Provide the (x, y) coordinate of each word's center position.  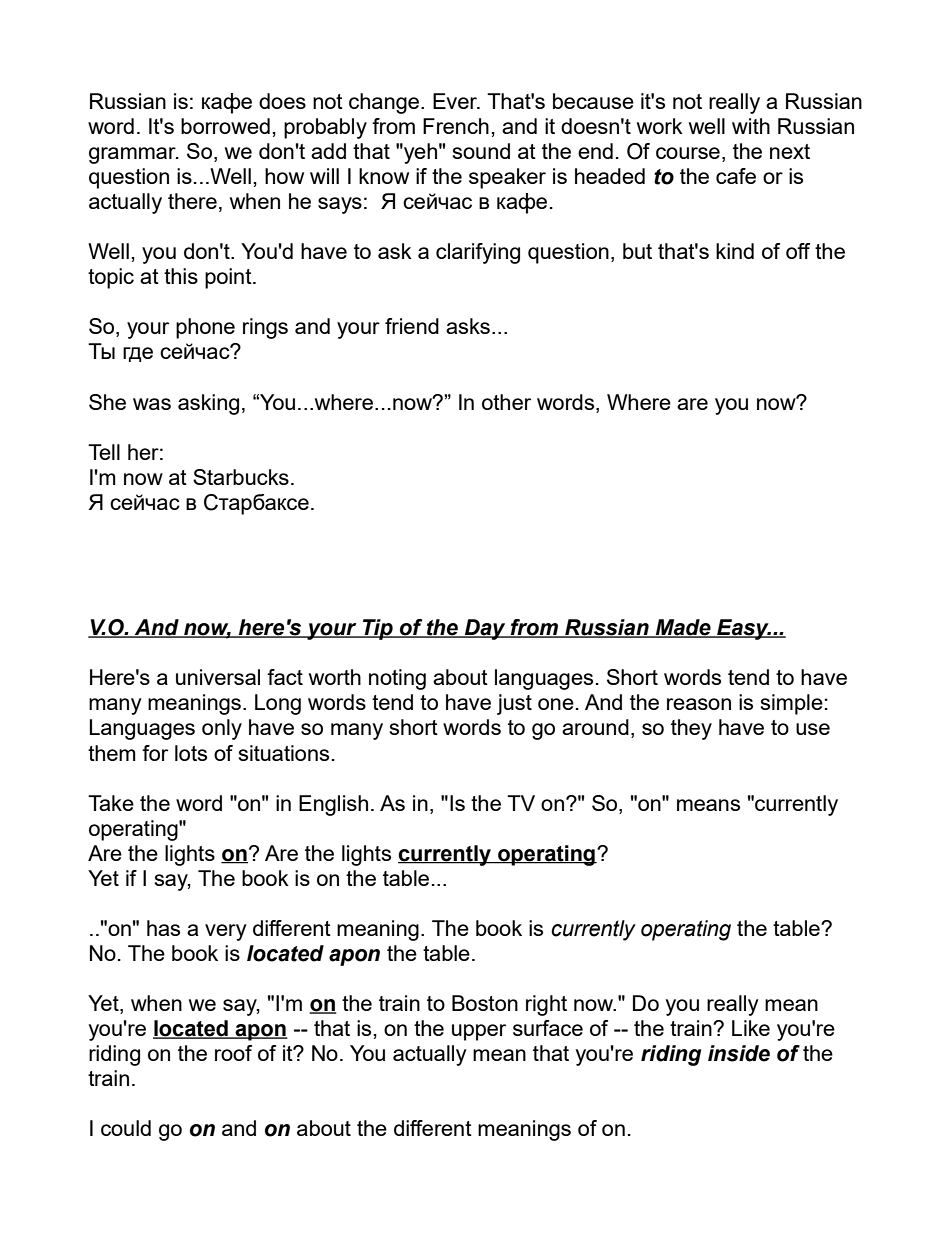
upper (479, 1032)
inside (739, 1053)
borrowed (225, 126)
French (456, 126)
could (126, 1128)
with (751, 126)
